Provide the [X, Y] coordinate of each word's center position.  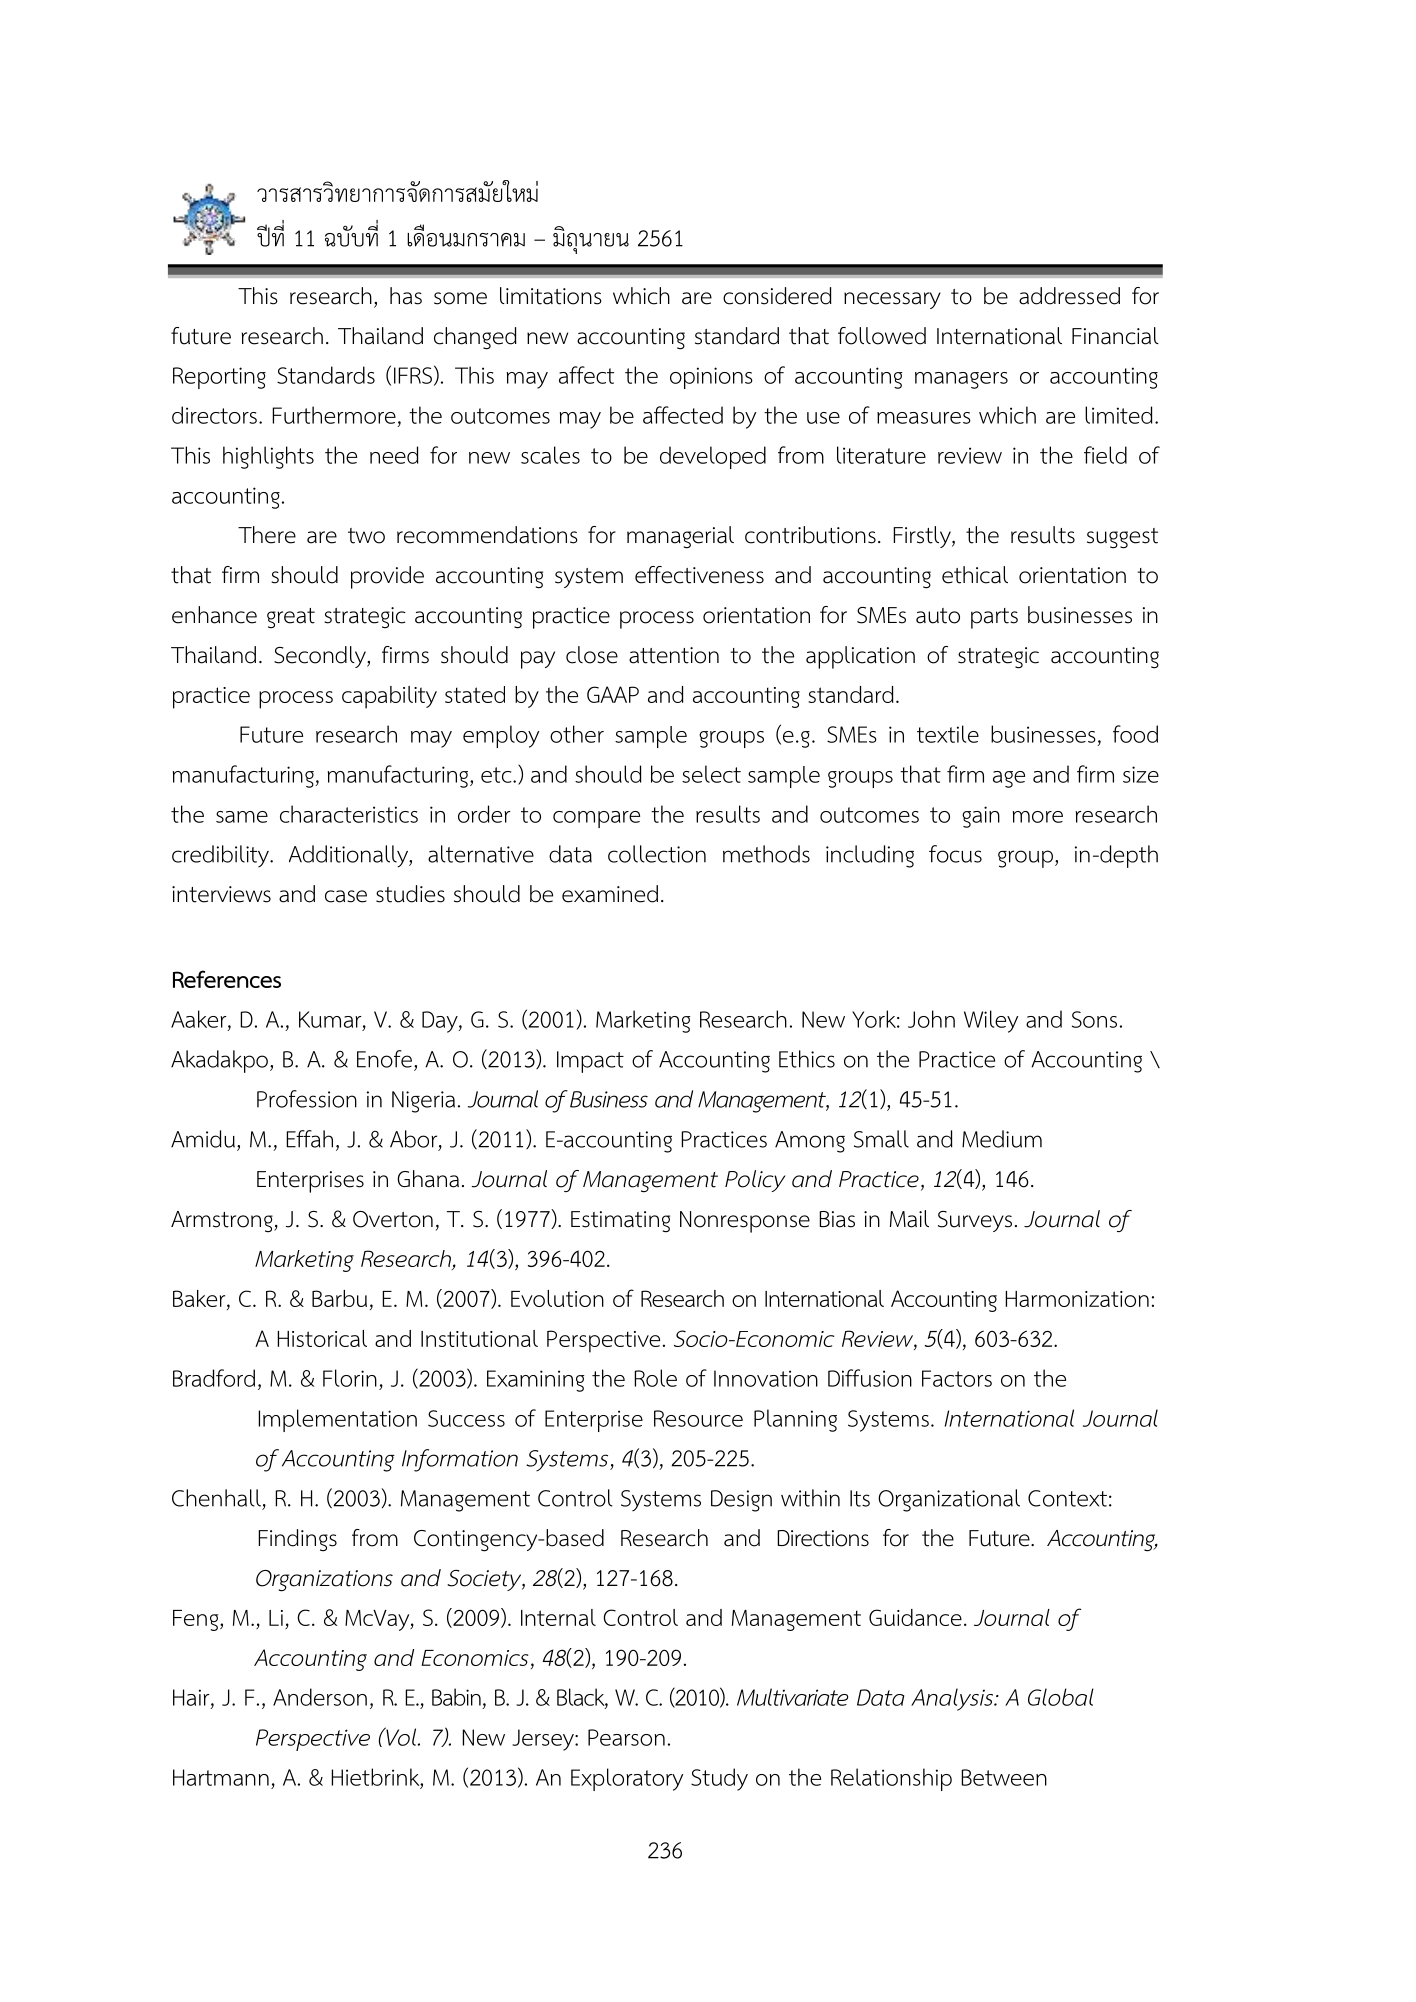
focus [955, 854]
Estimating [620, 1222]
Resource [698, 1418]
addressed [1069, 296]
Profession [307, 1099]
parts [994, 618]
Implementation [337, 1420]
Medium [1002, 1139]
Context [1067, 1498]
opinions [711, 378]
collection [657, 854]
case [346, 896]
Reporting [219, 378]
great [291, 618]
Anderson [320, 1697]
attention [674, 655]
